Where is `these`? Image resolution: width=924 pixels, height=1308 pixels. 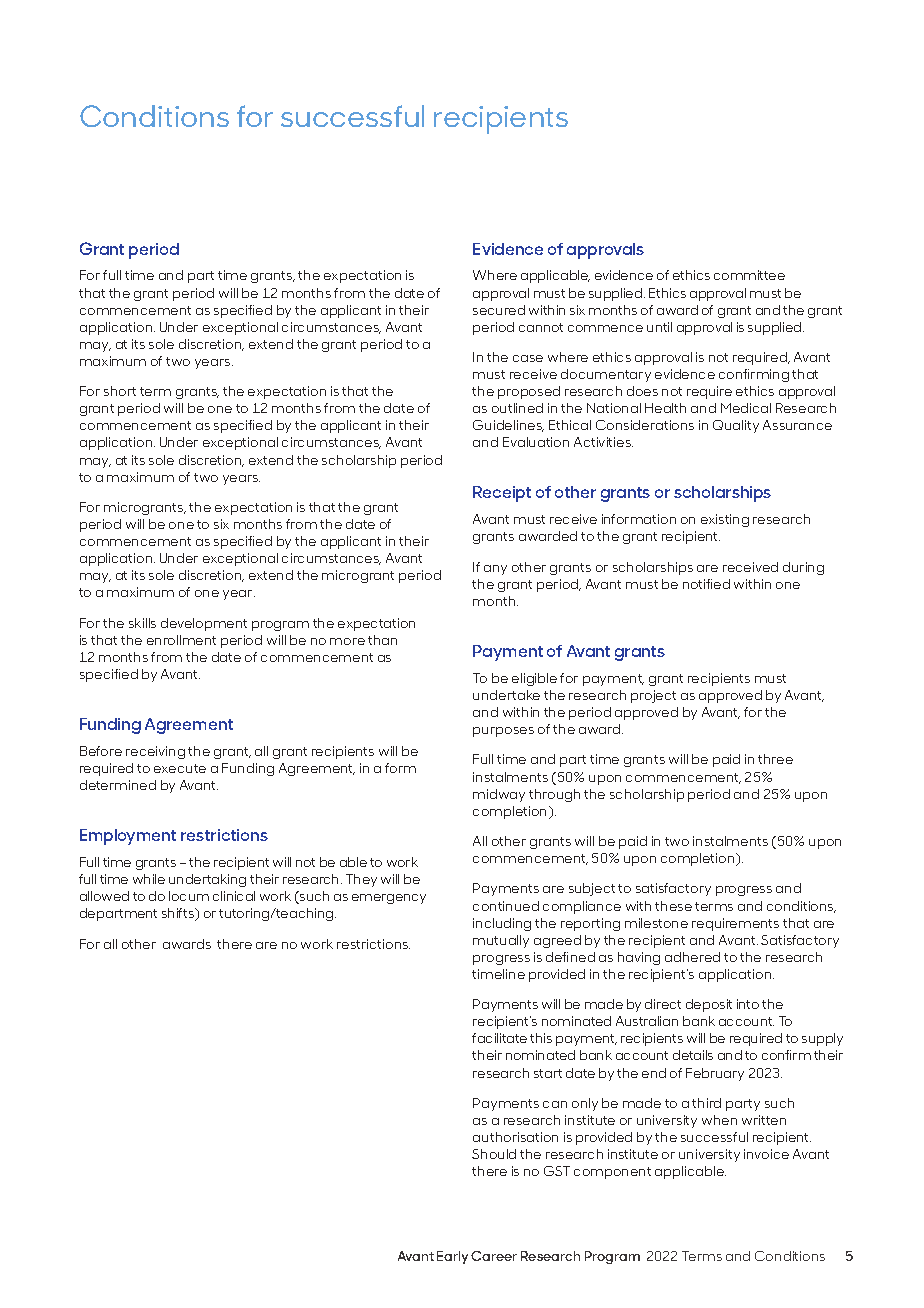 these is located at coordinates (673, 906).
